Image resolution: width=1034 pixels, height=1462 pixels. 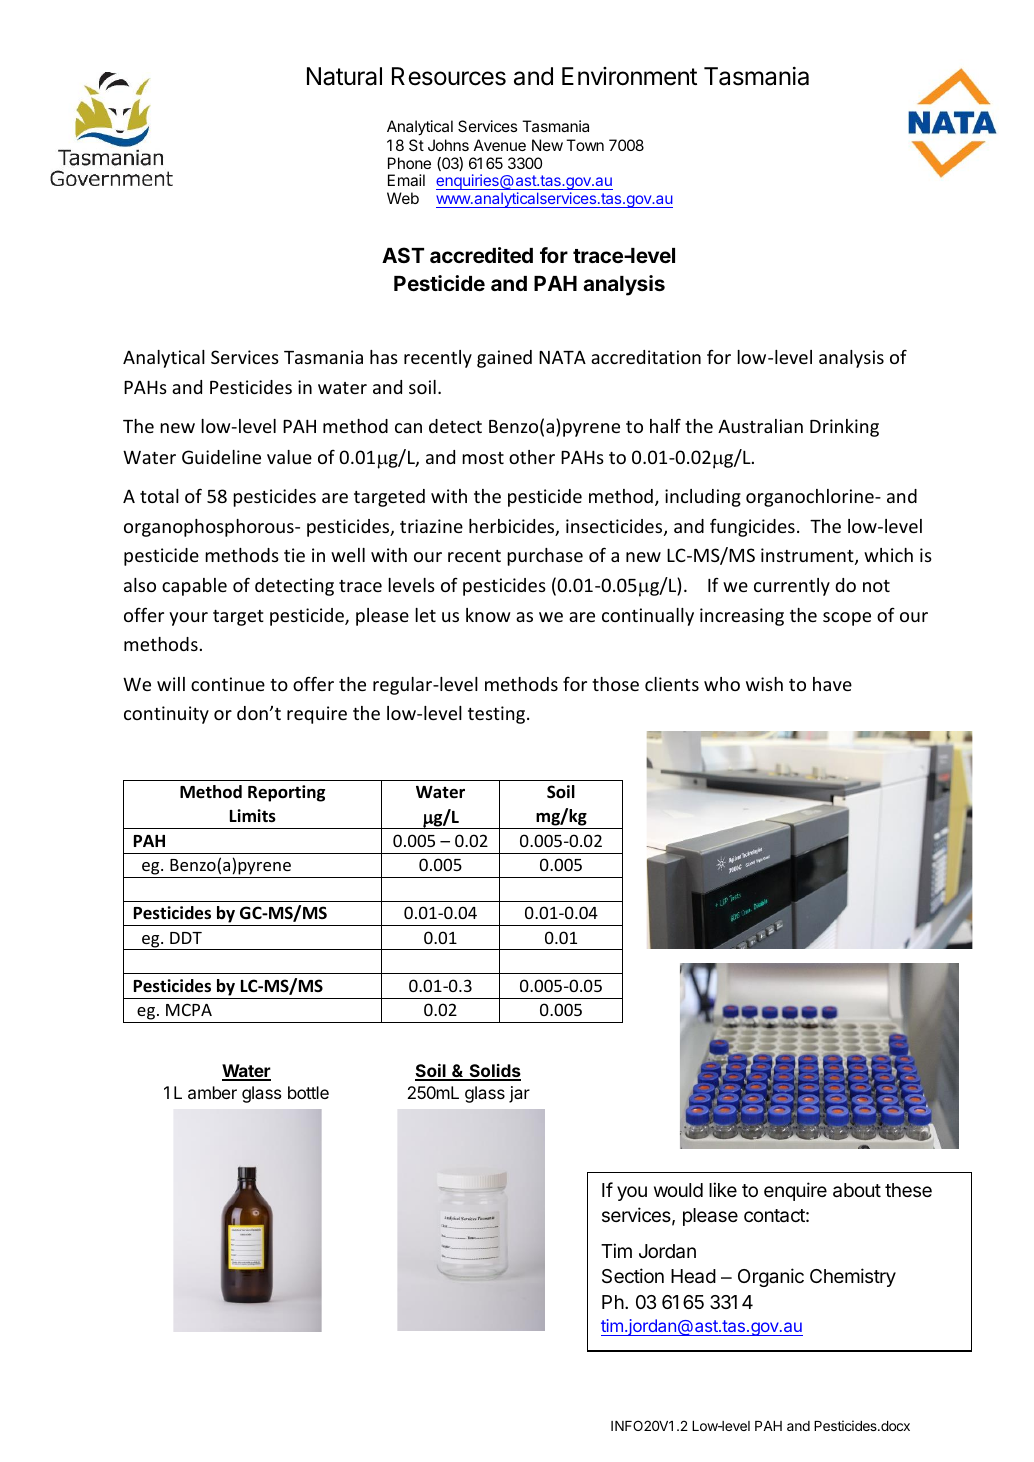 I want to click on Natural, so click(x=344, y=76).
